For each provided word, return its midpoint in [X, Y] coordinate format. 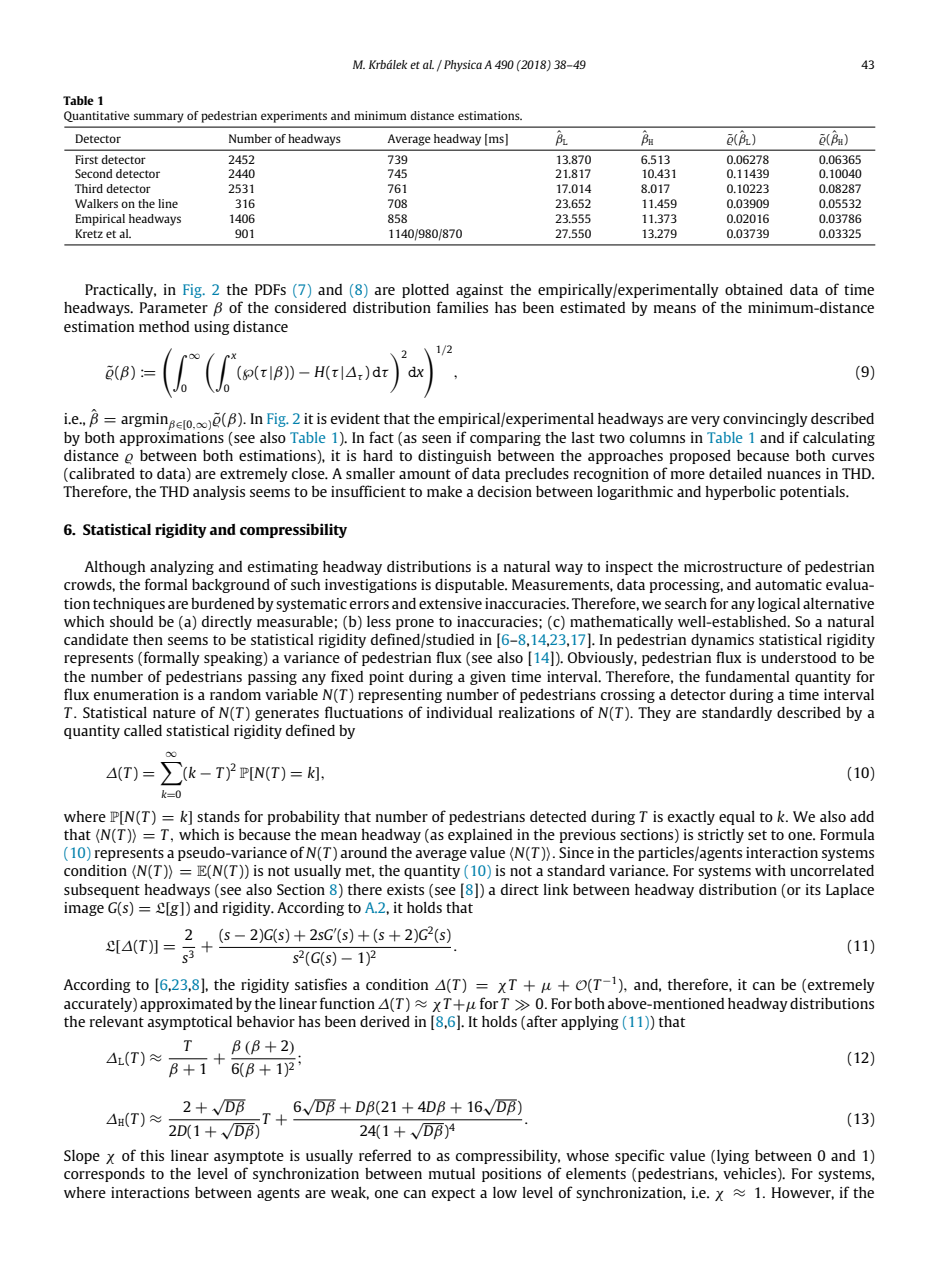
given [488, 678]
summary [159, 118]
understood [798, 657]
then [148, 639]
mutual [452, 1173]
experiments [294, 117]
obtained [754, 289]
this [152, 1155]
